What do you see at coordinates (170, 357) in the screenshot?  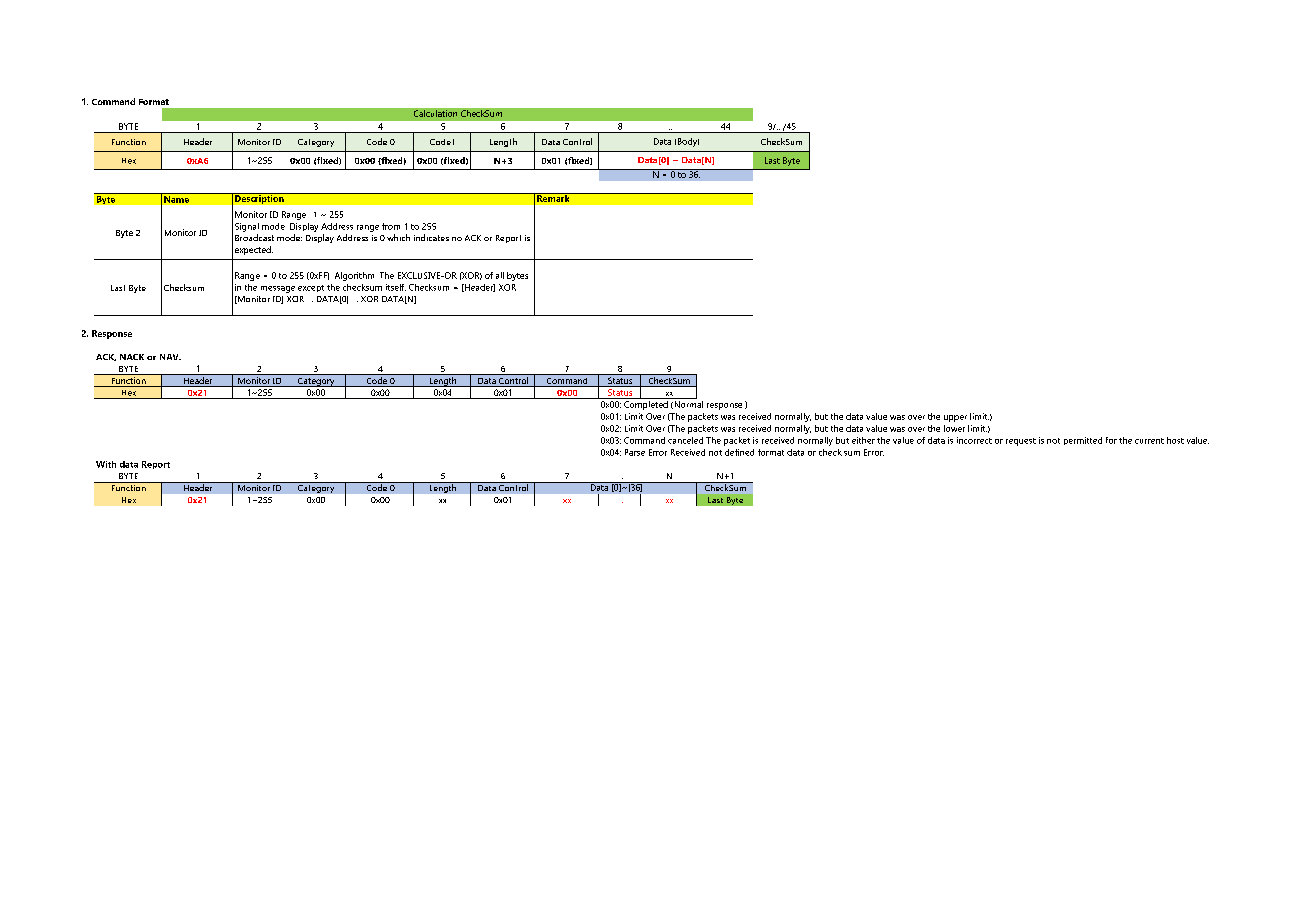 I see `NAV` at bounding box center [170, 357].
